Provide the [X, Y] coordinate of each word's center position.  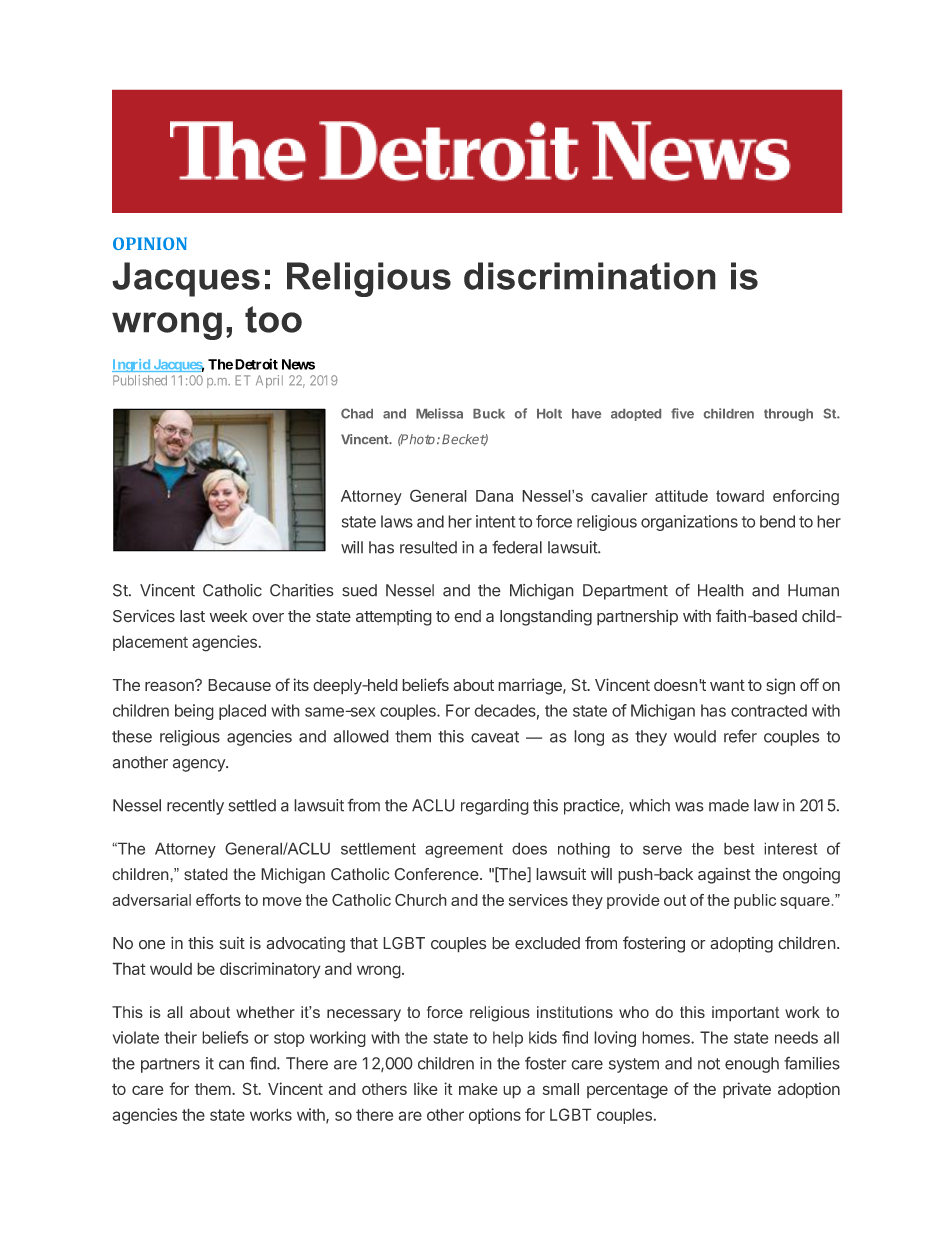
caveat [495, 737]
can [231, 1065]
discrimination [590, 276]
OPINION [150, 243]
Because [239, 685]
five [682, 413]
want [727, 685]
